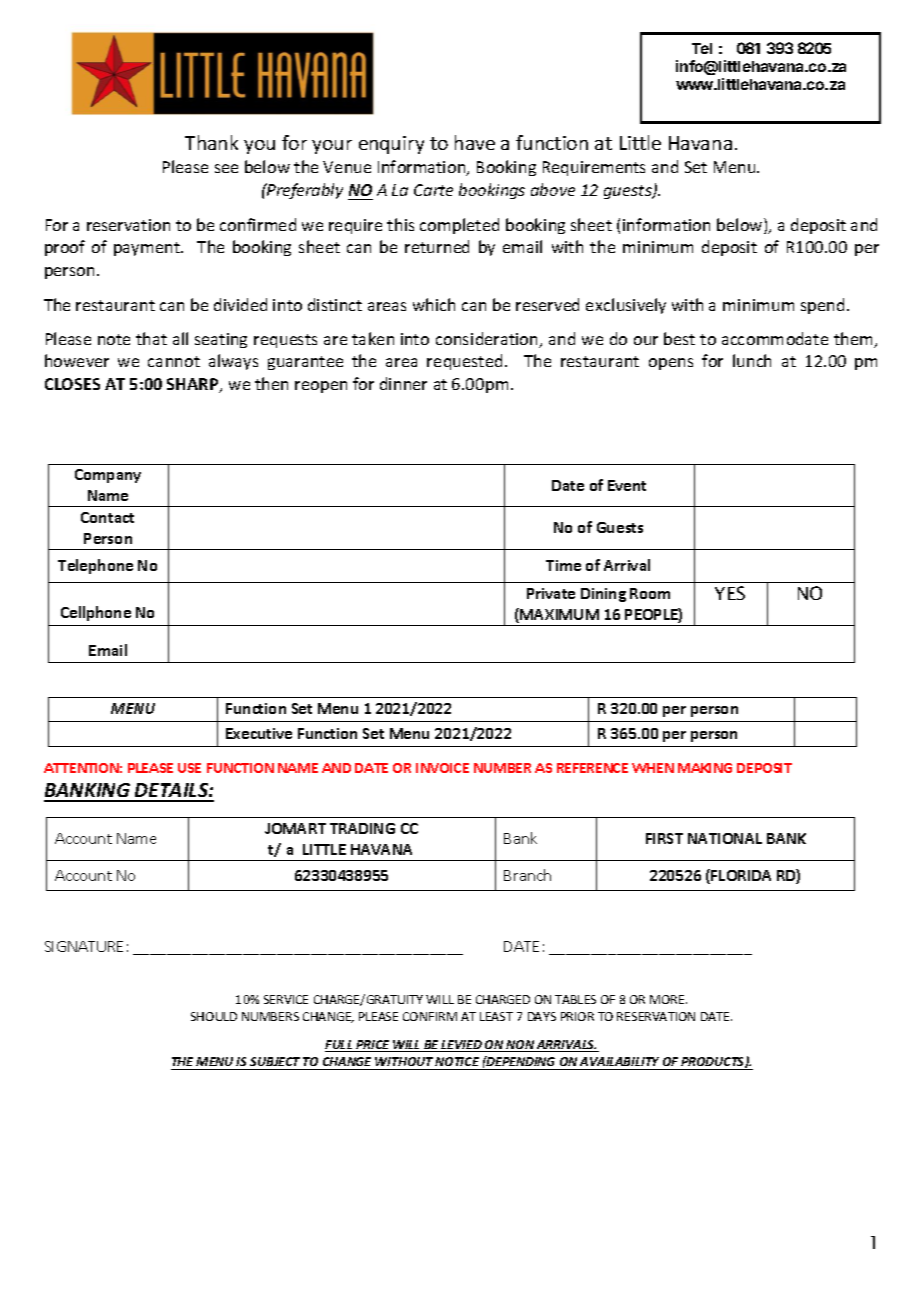 The image size is (924, 1308). What do you see at coordinates (553, 189) in the page?
I see `above` at bounding box center [553, 189].
